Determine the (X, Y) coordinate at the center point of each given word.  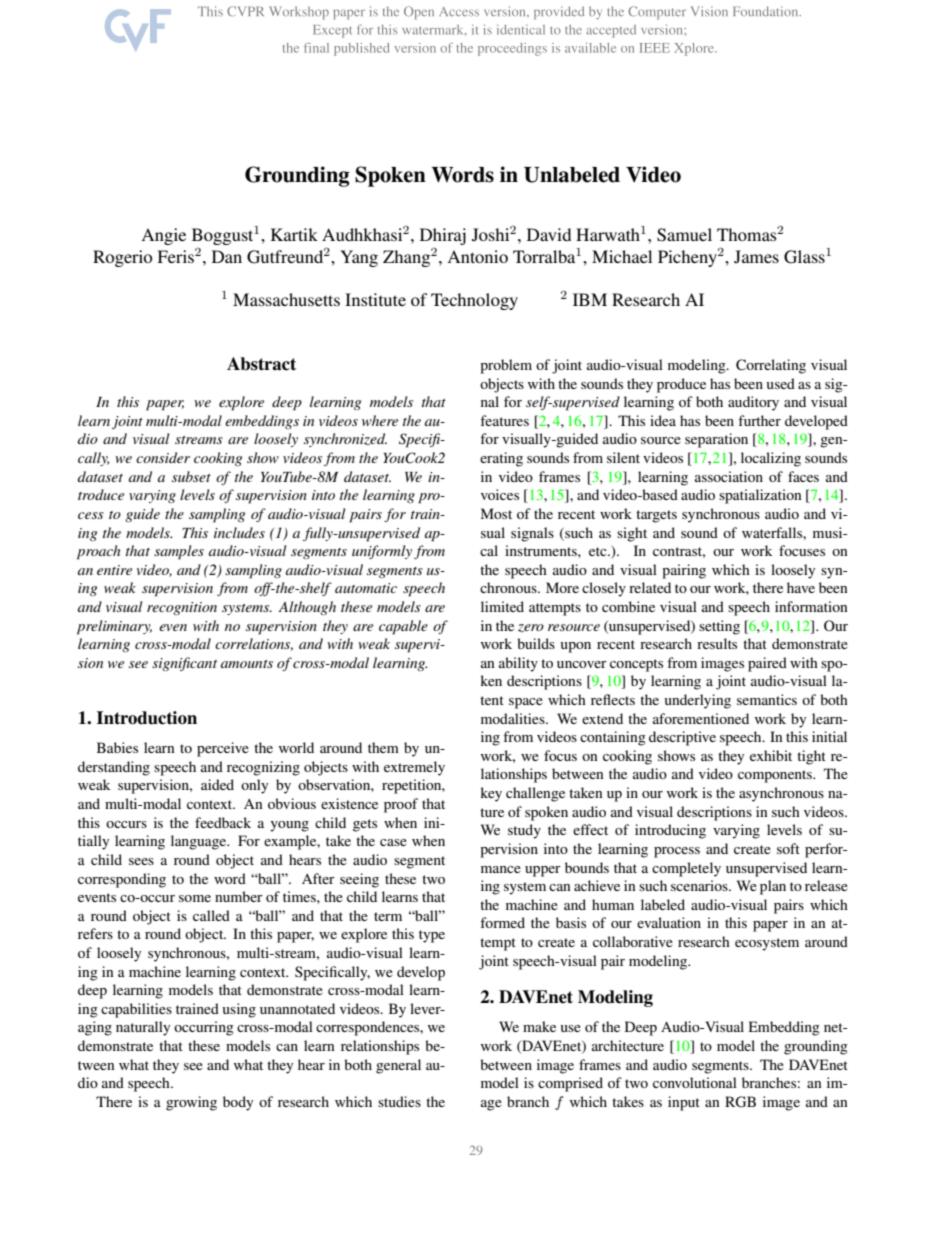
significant (184, 664)
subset (191, 476)
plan (773, 887)
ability (518, 664)
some (195, 898)
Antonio (477, 256)
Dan (227, 256)
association (729, 476)
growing (191, 1103)
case (393, 842)
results (717, 643)
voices (500, 494)
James (756, 257)
